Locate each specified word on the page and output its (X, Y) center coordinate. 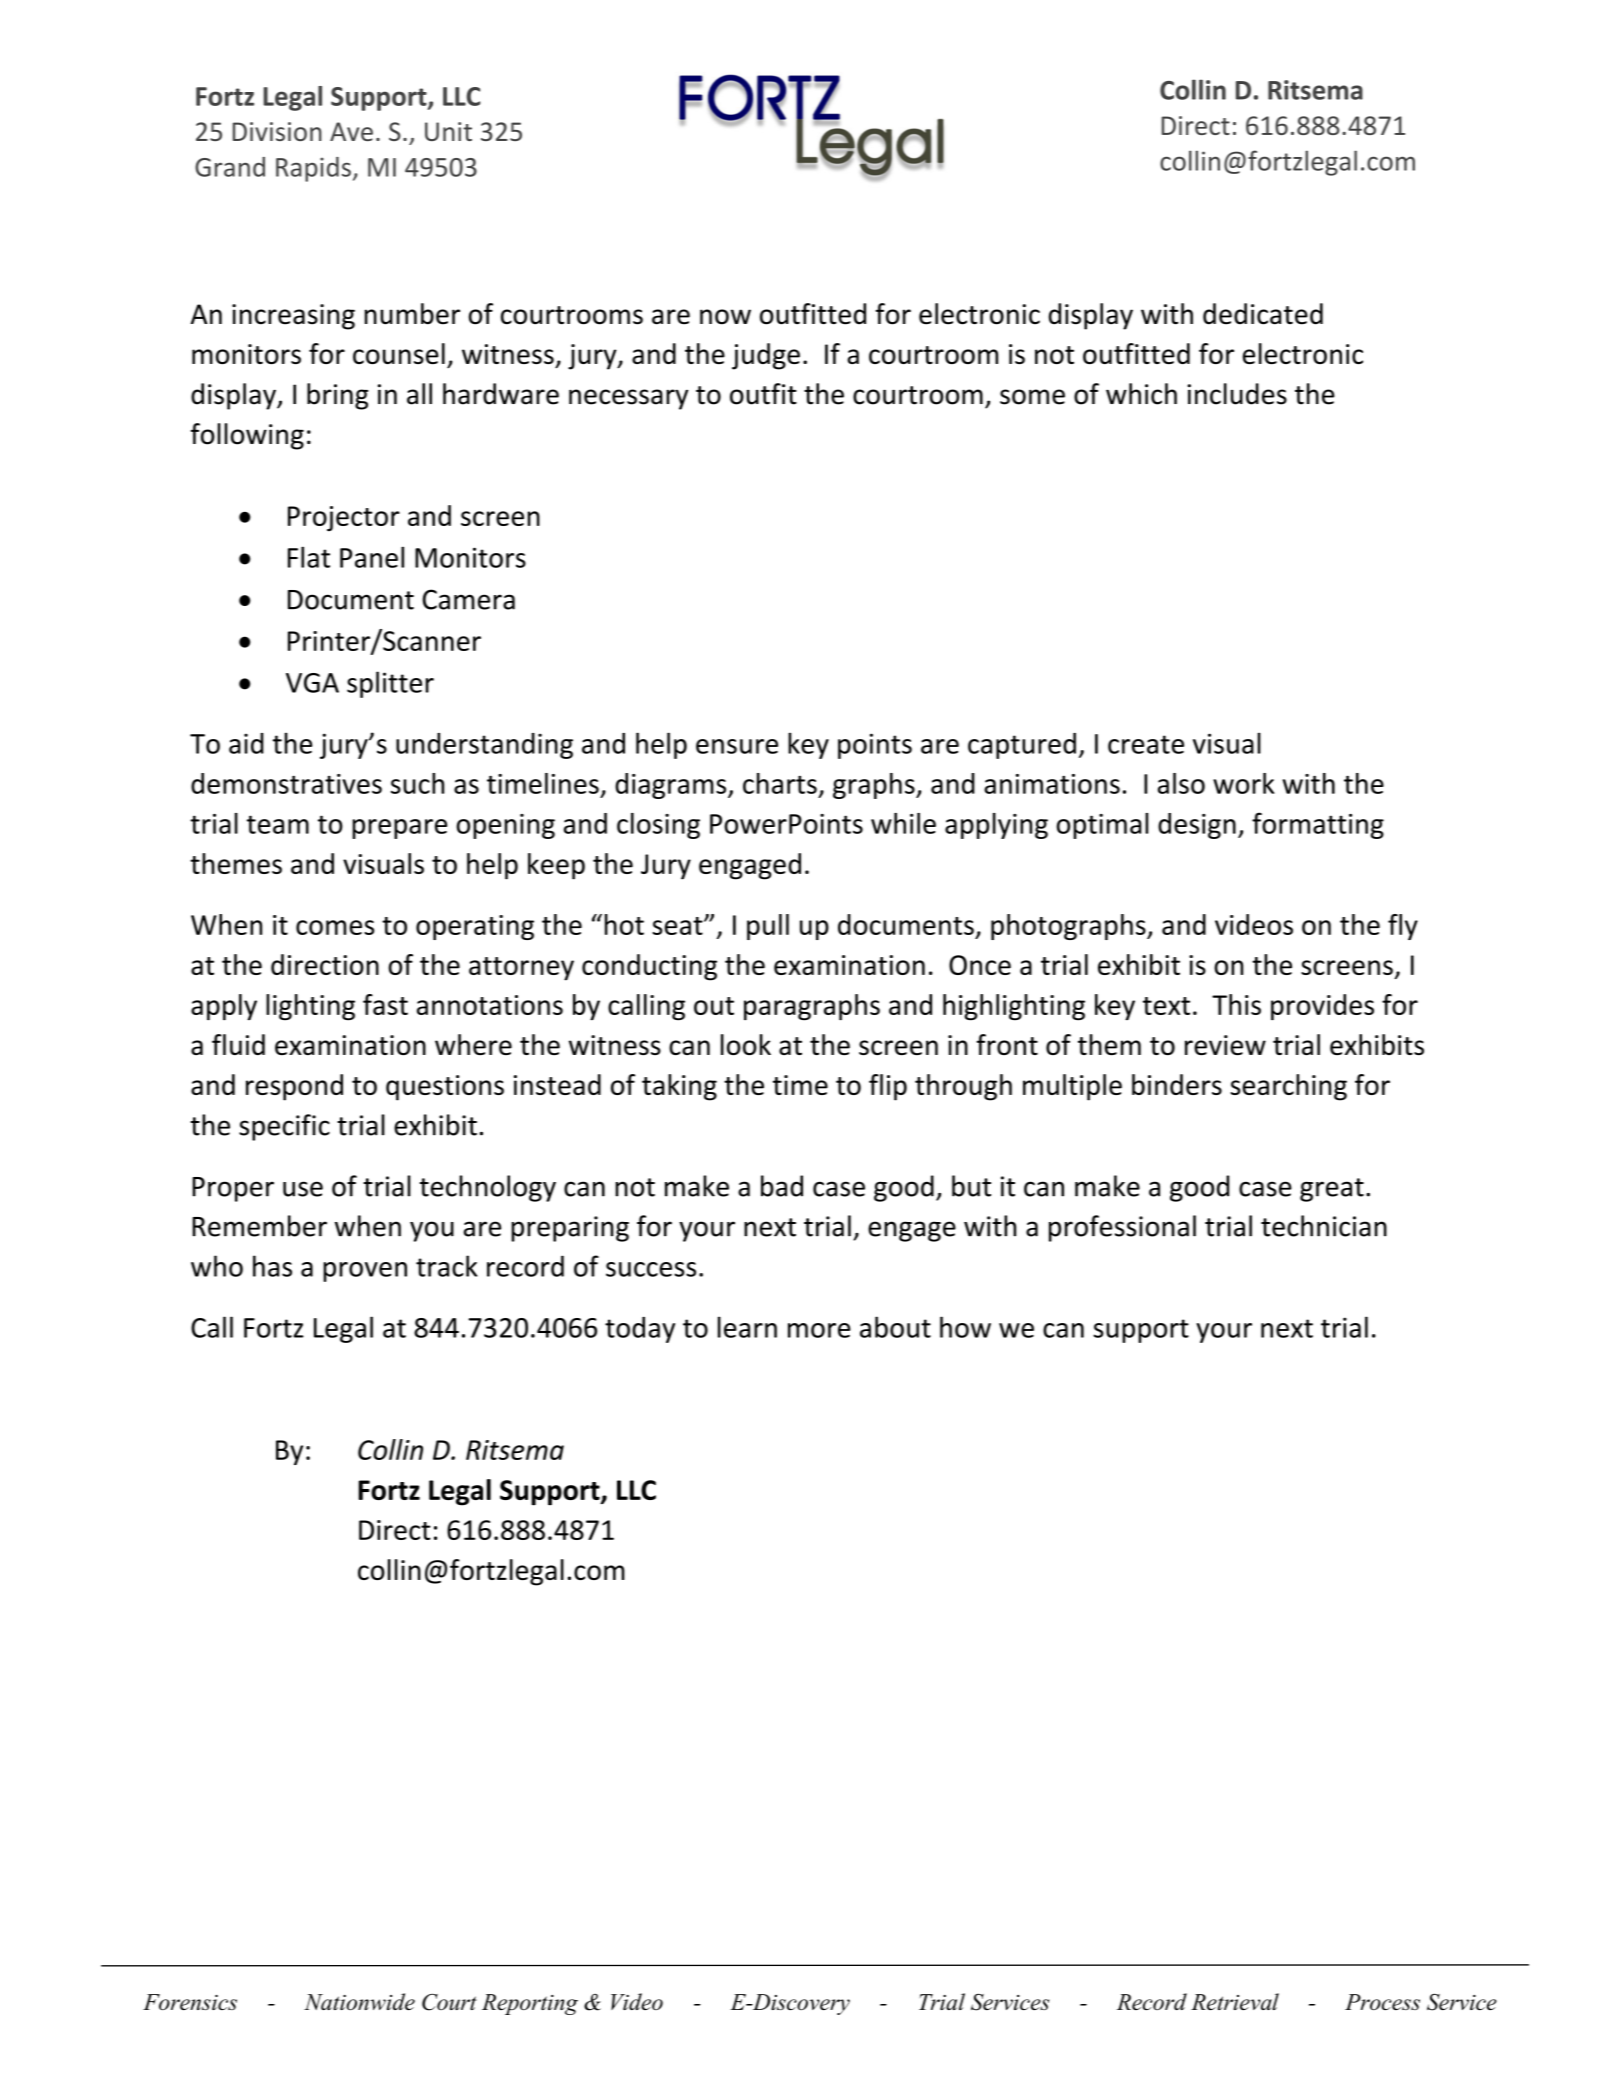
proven (365, 1272)
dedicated (1263, 314)
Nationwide (359, 2001)
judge (766, 356)
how (965, 1327)
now (725, 317)
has (272, 1266)
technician (1324, 1226)
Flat (309, 557)
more (819, 1330)
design (1197, 826)
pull (768, 927)
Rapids (313, 169)
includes (1237, 394)
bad (782, 1186)
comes (335, 927)
